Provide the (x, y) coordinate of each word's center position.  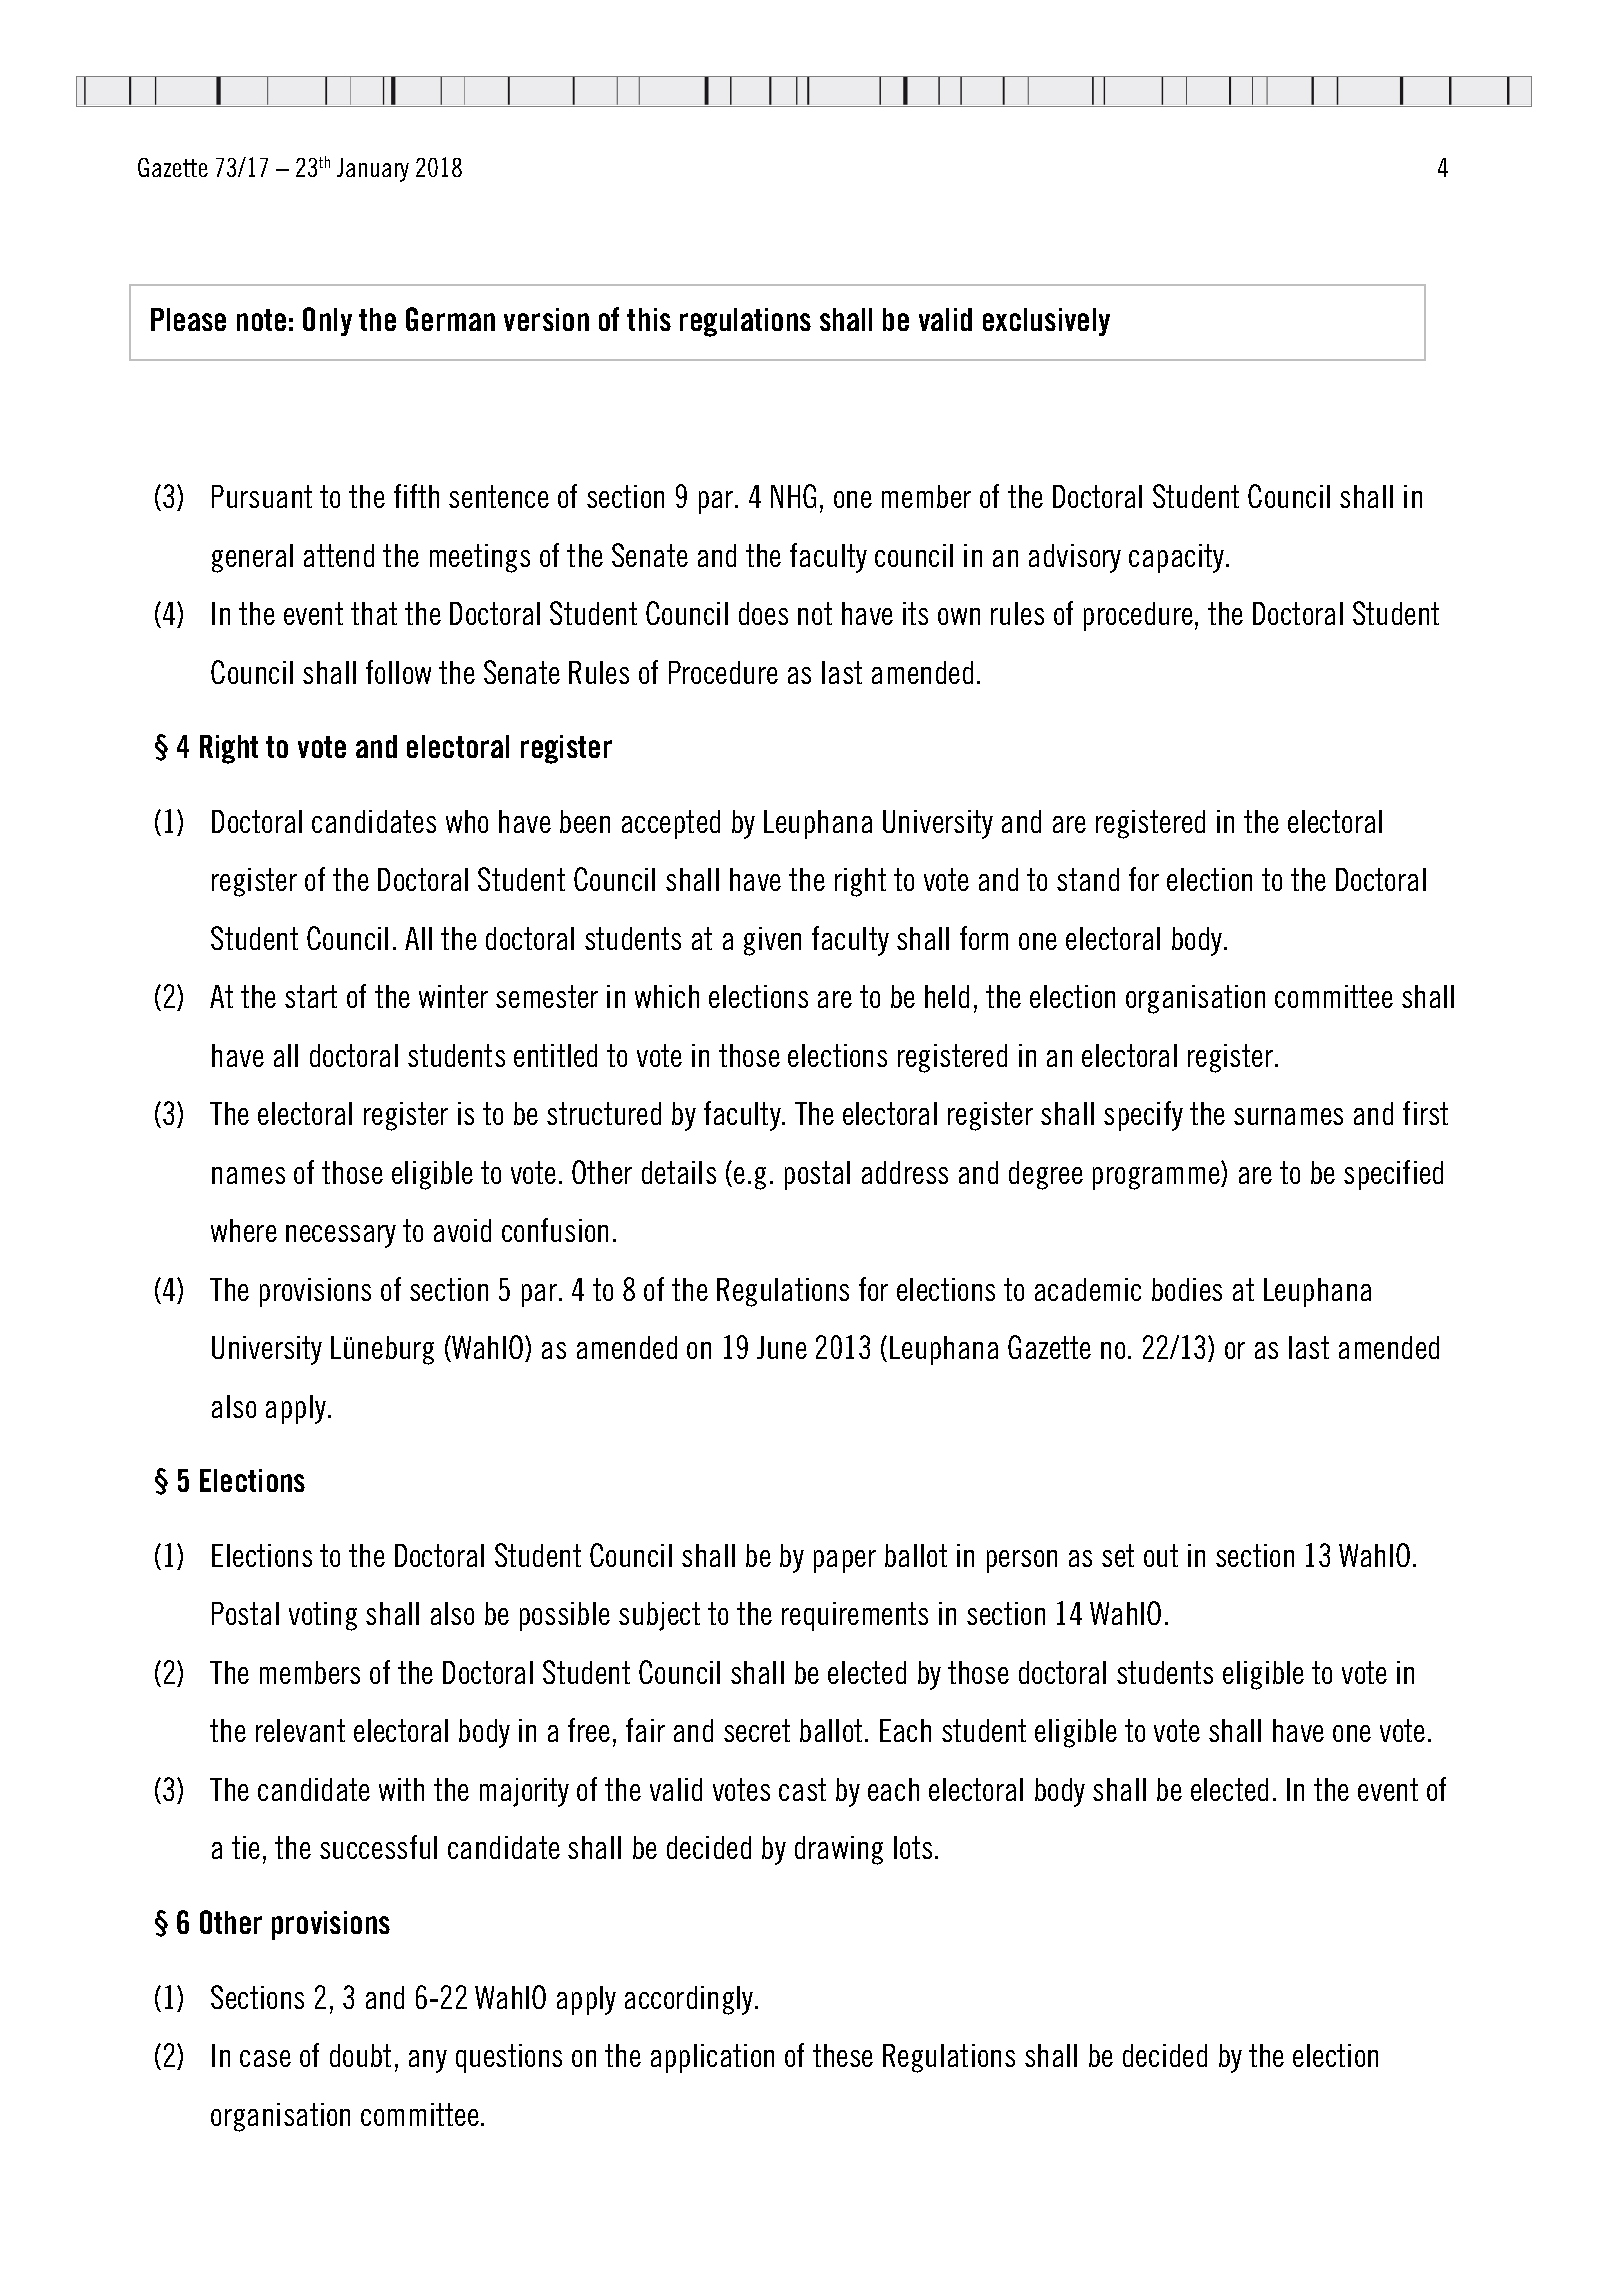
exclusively (1046, 322)
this (649, 319)
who (467, 821)
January (373, 170)
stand (1088, 879)
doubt (360, 2055)
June (782, 1347)
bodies (1187, 1289)
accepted (671, 824)
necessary (341, 1236)
